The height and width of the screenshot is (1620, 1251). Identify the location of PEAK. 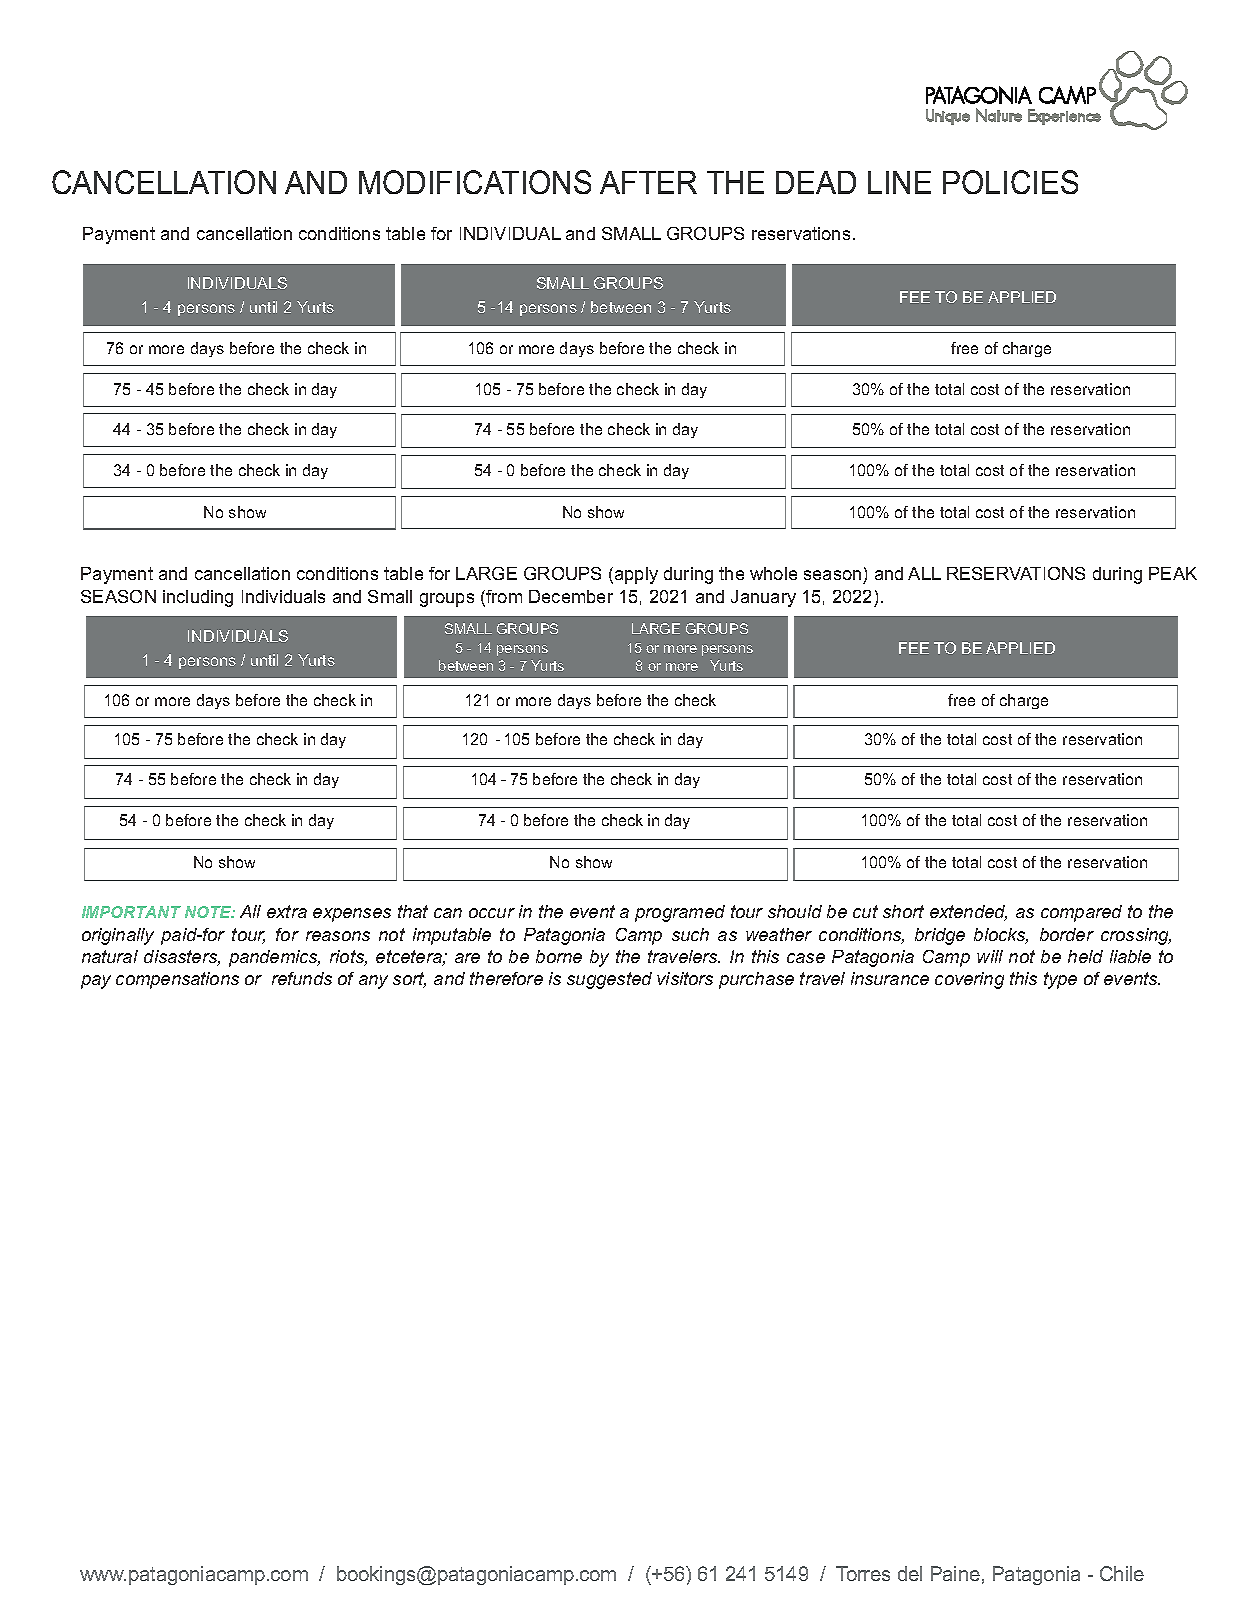
(1173, 573).
